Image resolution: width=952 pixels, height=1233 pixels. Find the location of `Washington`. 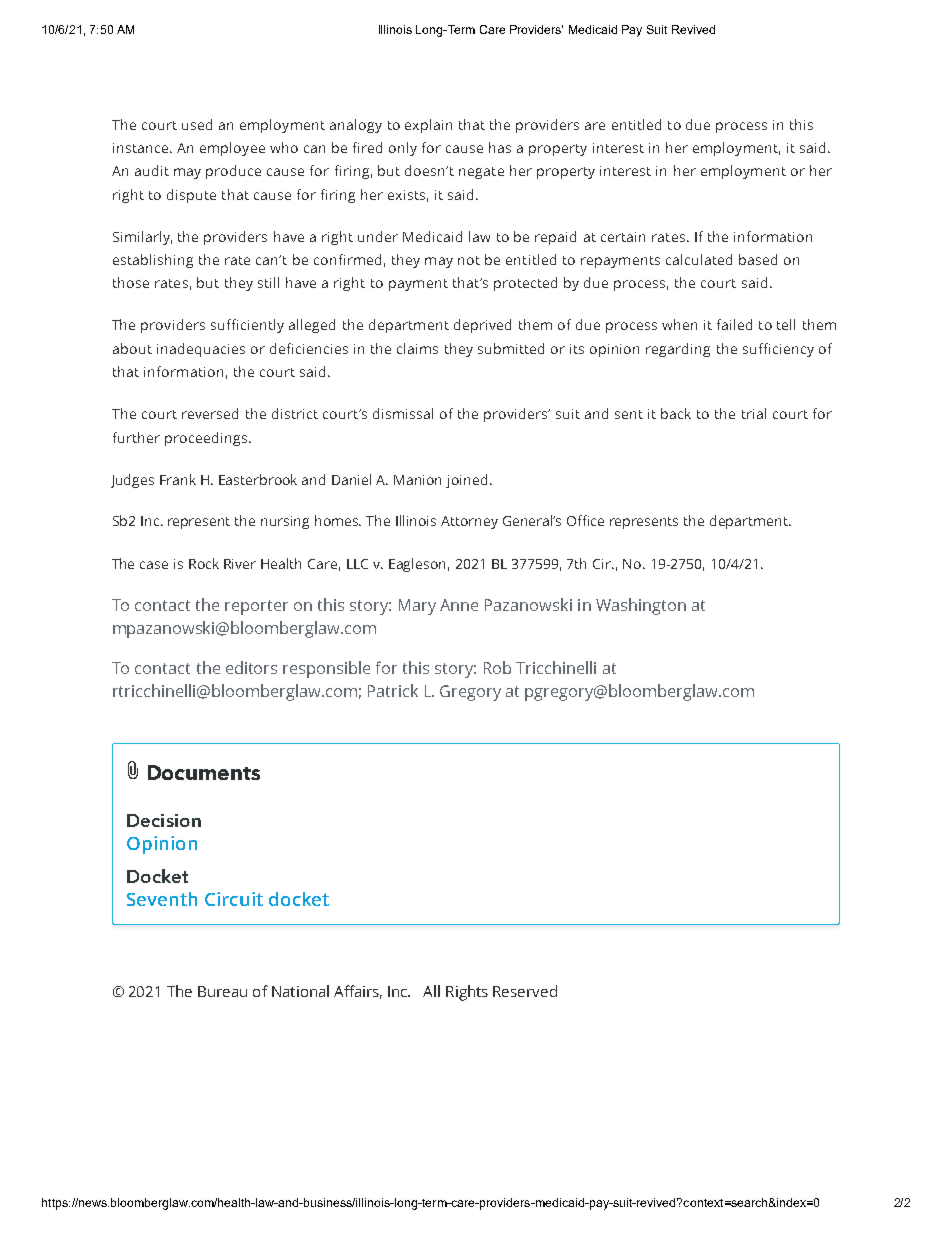

Washington is located at coordinates (641, 606).
